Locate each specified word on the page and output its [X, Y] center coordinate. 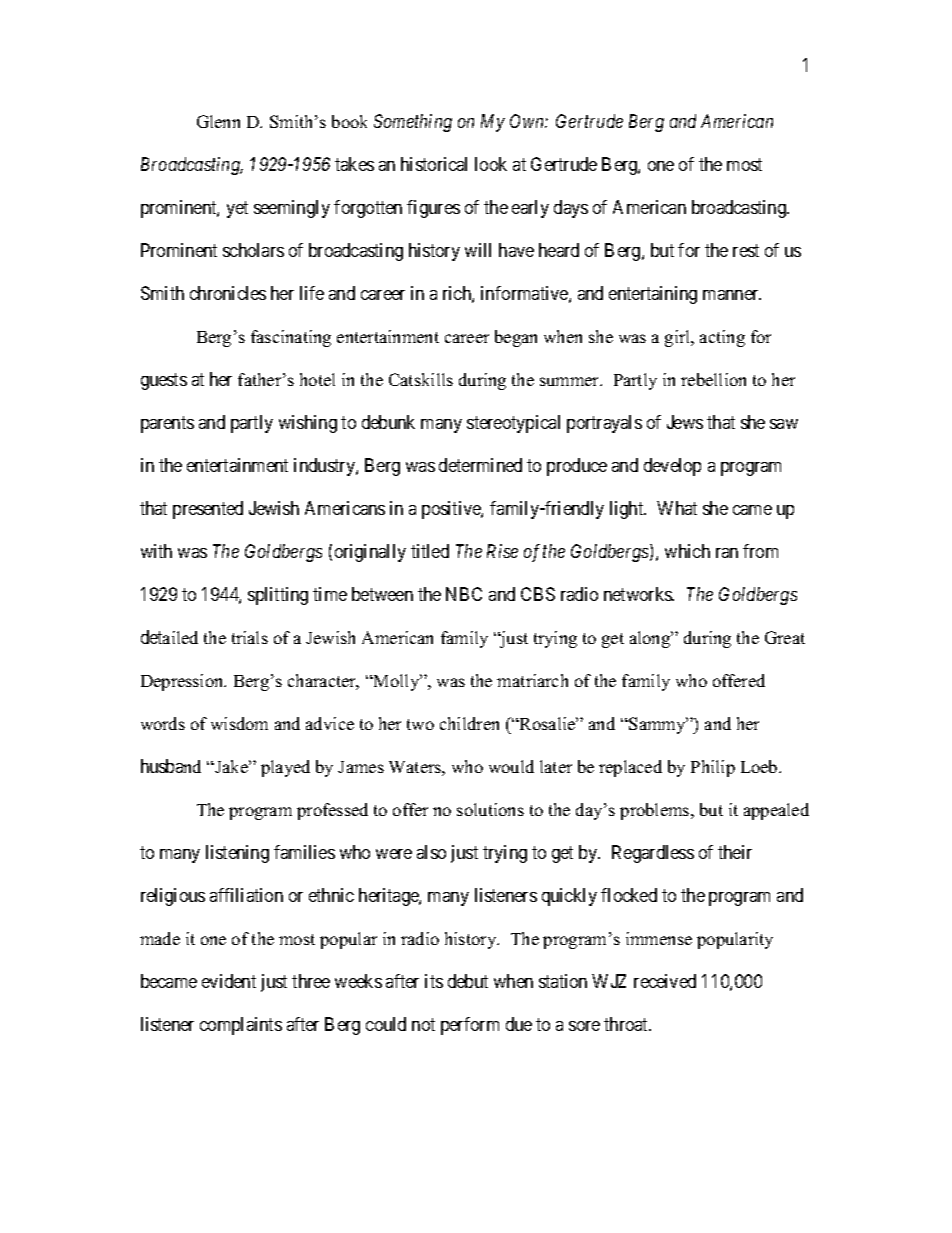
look [491, 164]
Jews [685, 422]
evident [229, 981]
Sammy [657, 725]
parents [167, 424]
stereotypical [513, 424]
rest [746, 251]
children [469, 723]
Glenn [218, 121]
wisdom [239, 723]
